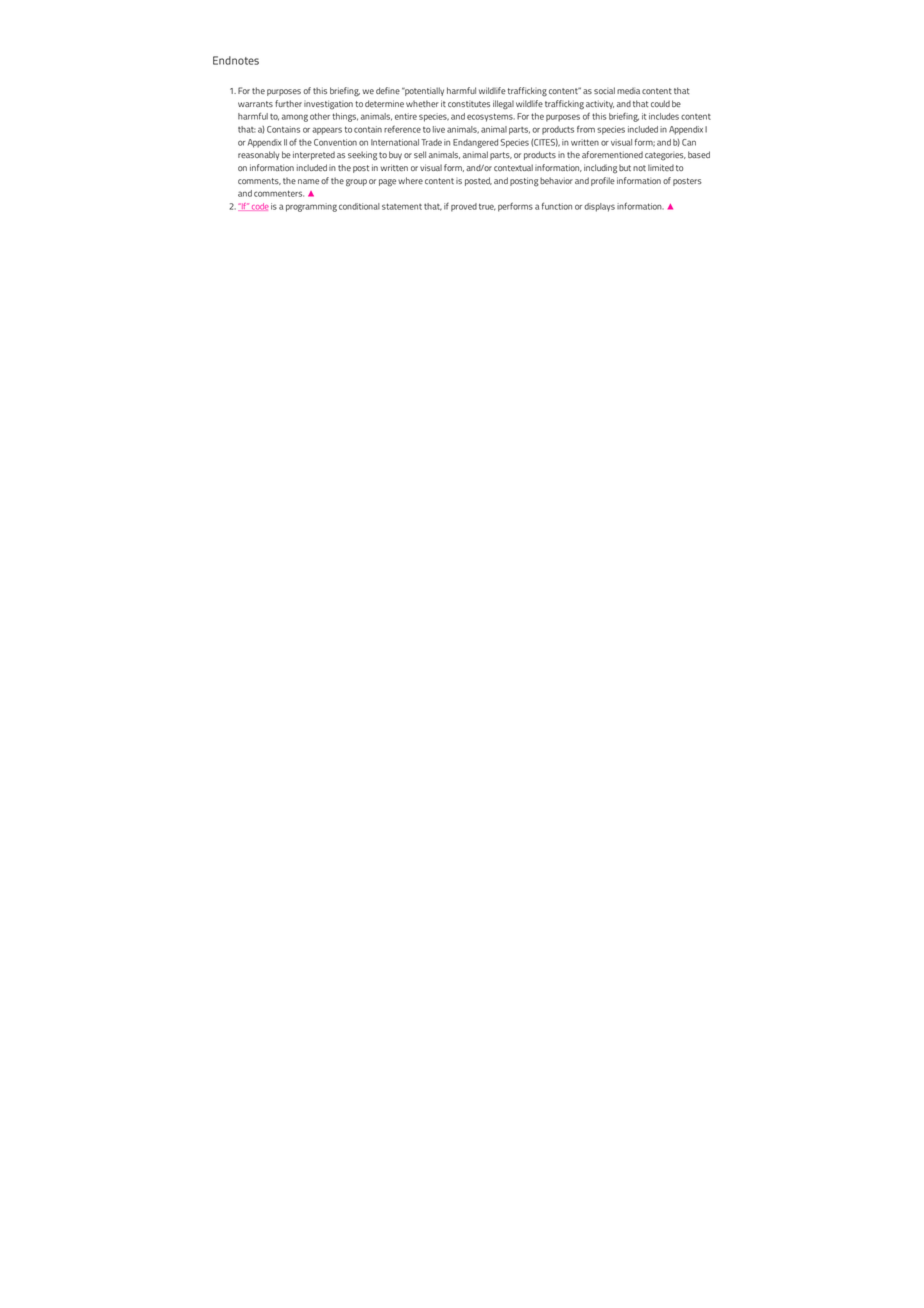 The height and width of the image is (1308, 924). Describe the element at coordinates (628, 91) in the image. I see `media` at that location.
